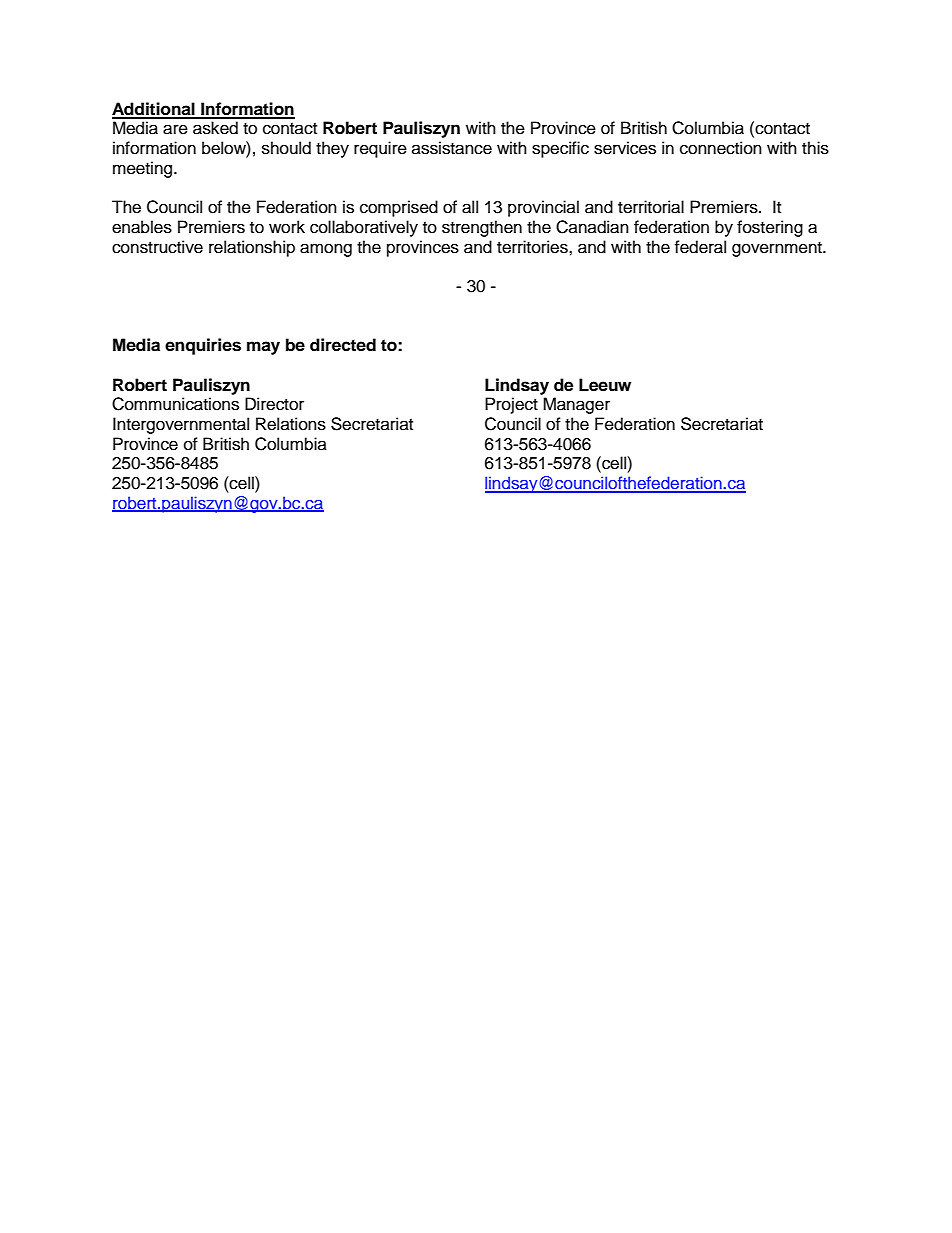 The image size is (952, 1233). What do you see at coordinates (721, 148) in the image?
I see `connection` at bounding box center [721, 148].
